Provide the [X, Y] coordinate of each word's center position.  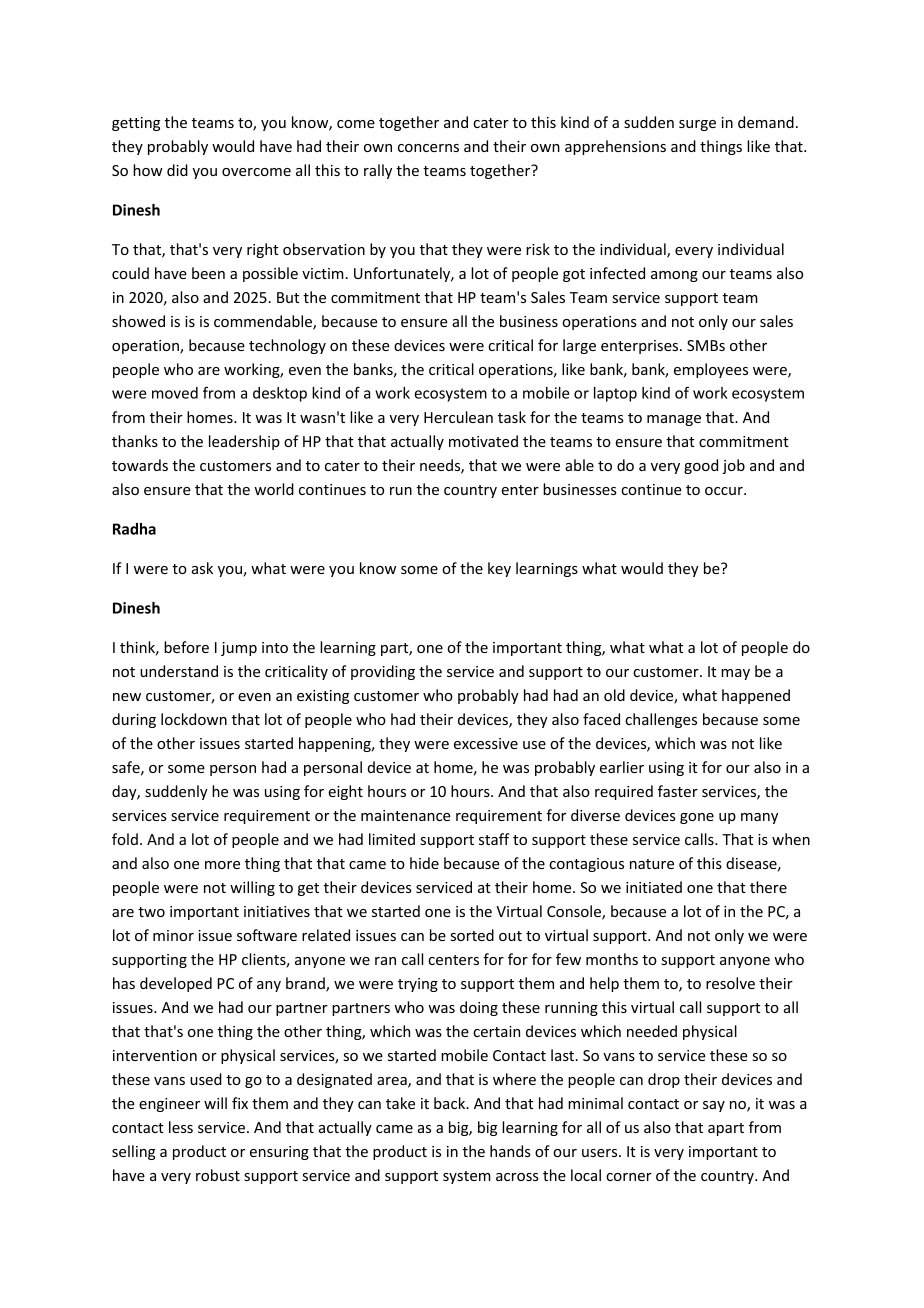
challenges [661, 720]
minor [173, 935]
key [499, 569]
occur [725, 491]
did [177, 170]
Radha [134, 529]
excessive [486, 743]
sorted [472, 935]
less [181, 1127]
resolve [730, 983]
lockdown [194, 719]
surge [697, 125]
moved [175, 393]
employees [711, 370]
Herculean [458, 417]
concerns [428, 148]
